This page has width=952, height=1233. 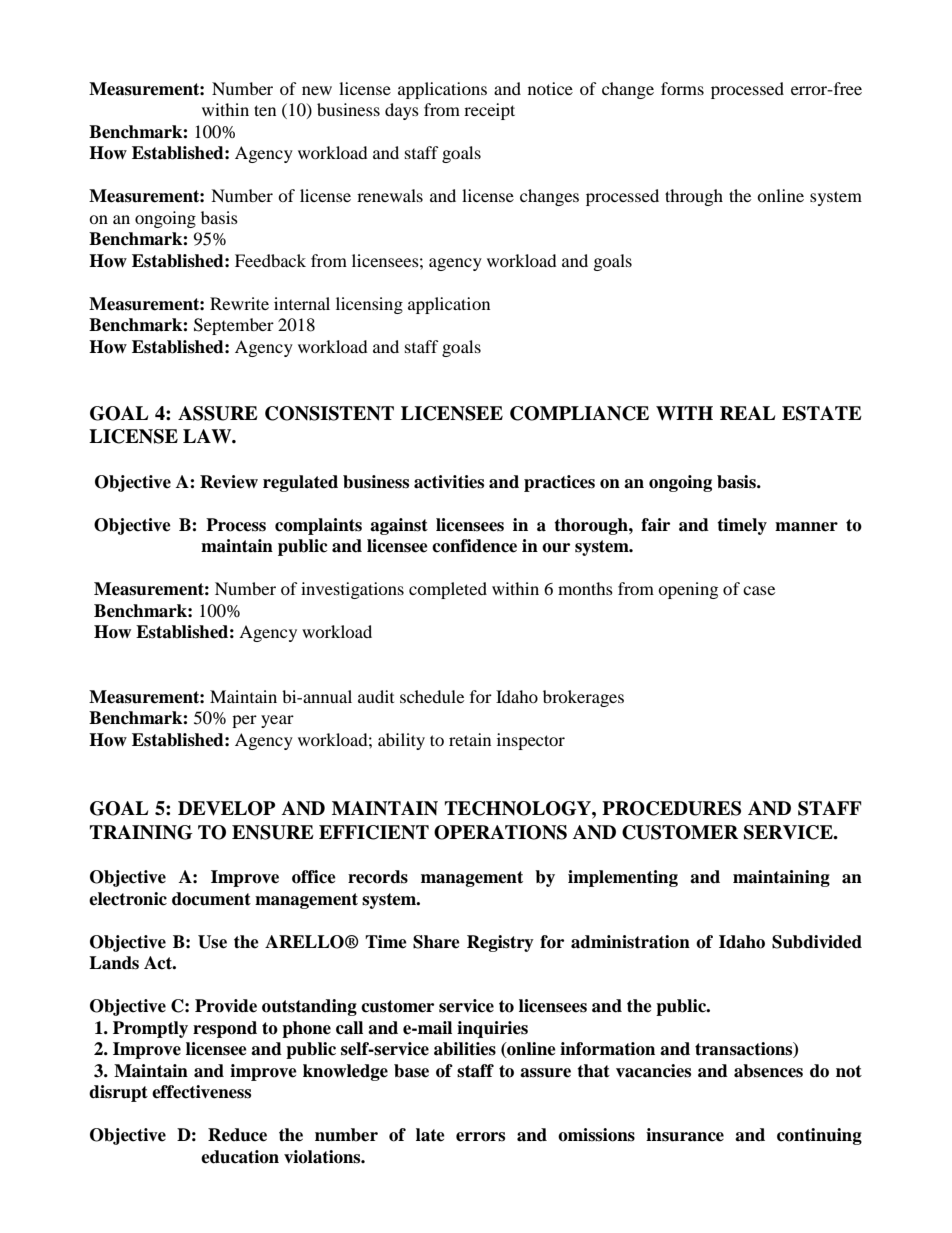 I want to click on forms, so click(x=682, y=88).
